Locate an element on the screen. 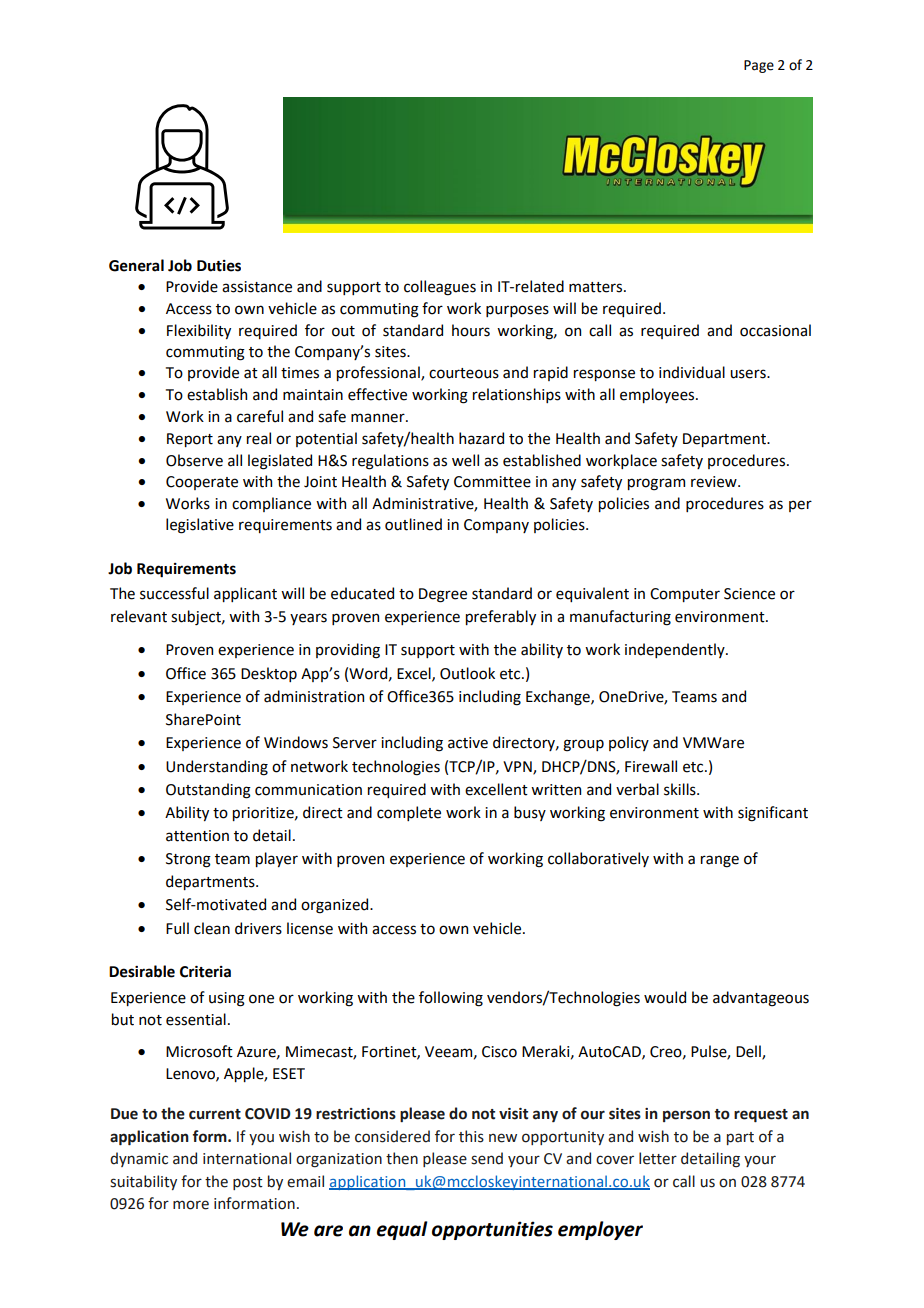  Page is located at coordinates (759, 66).
